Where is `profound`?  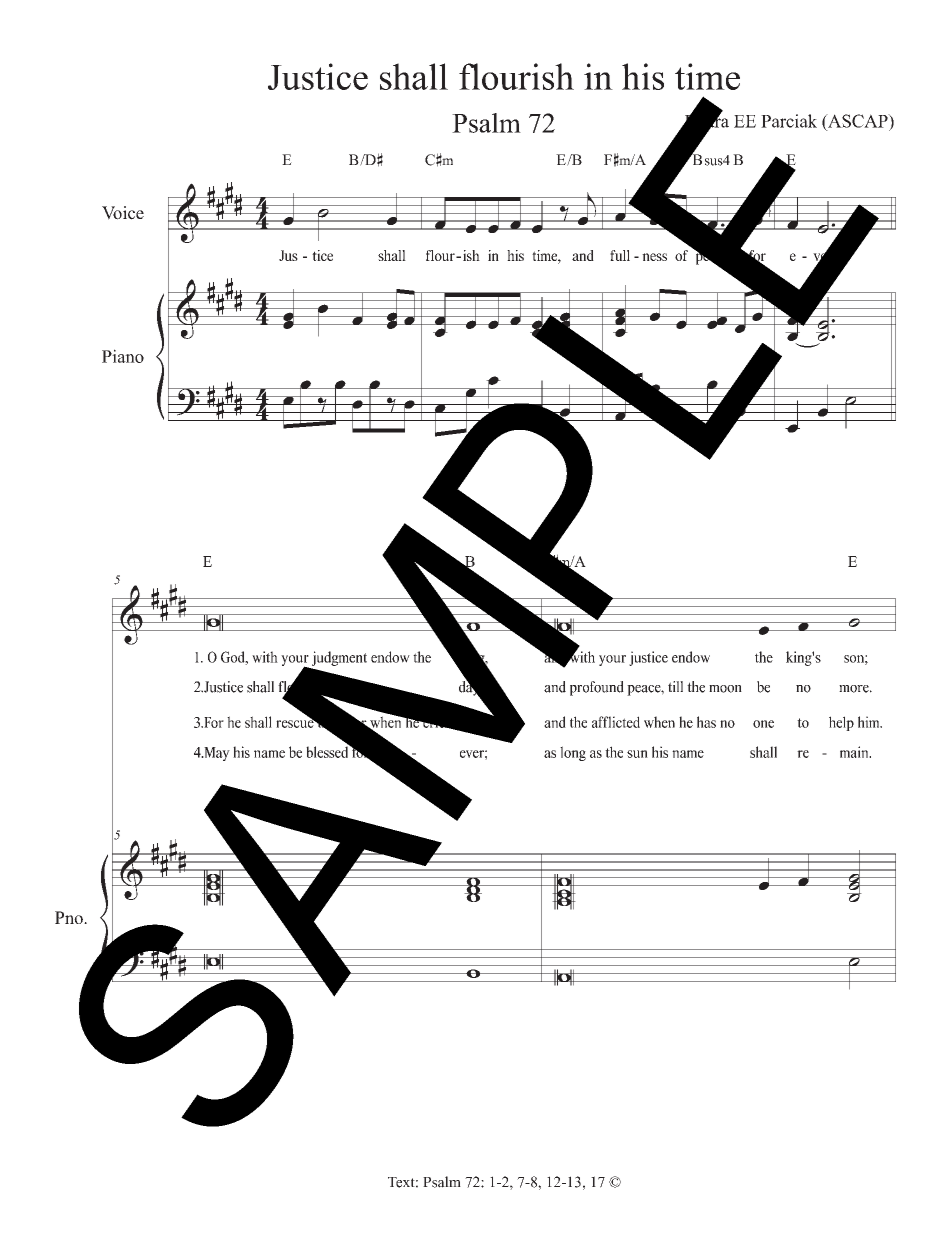 profound is located at coordinates (597, 688).
